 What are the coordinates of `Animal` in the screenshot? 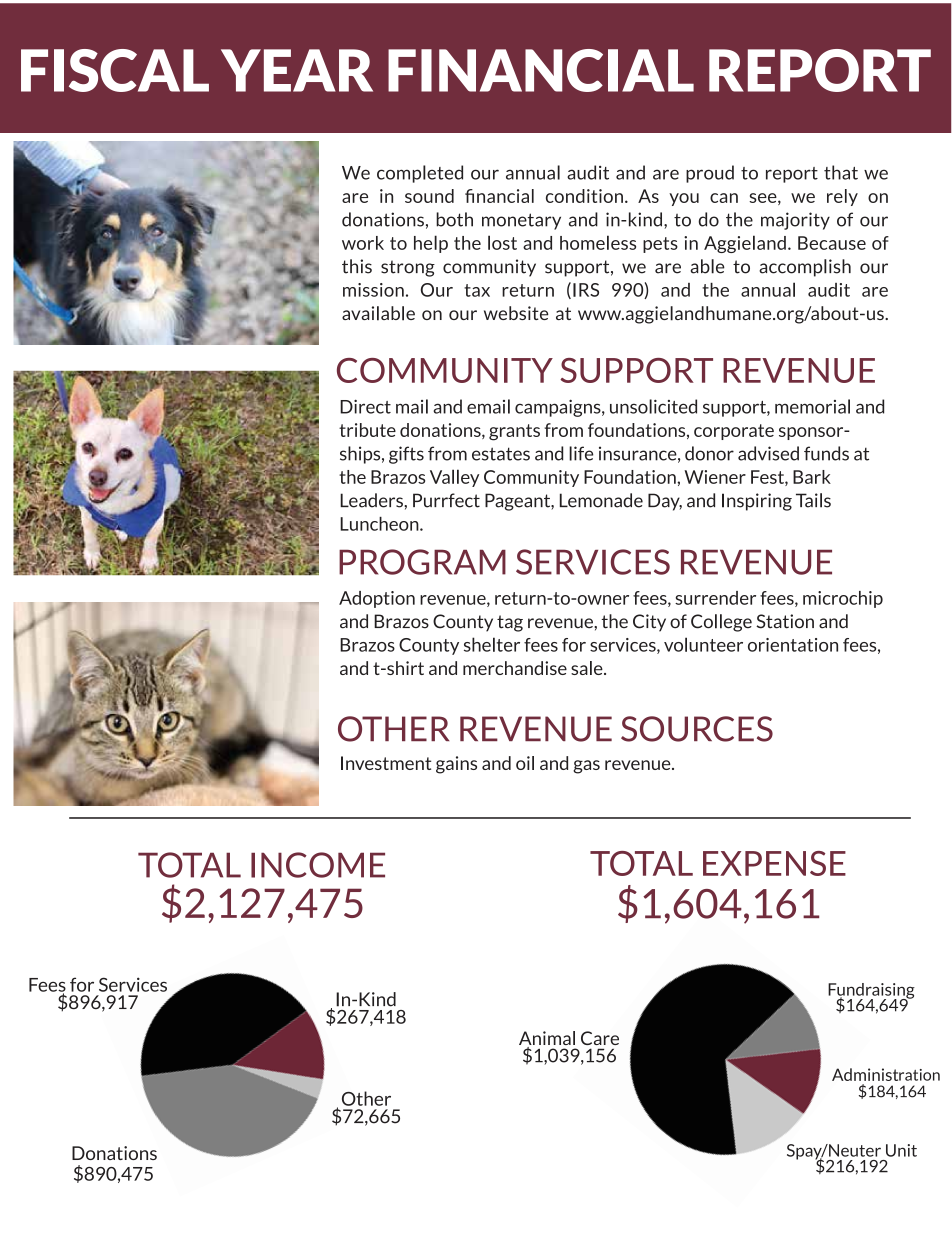 It's located at (547, 1039).
